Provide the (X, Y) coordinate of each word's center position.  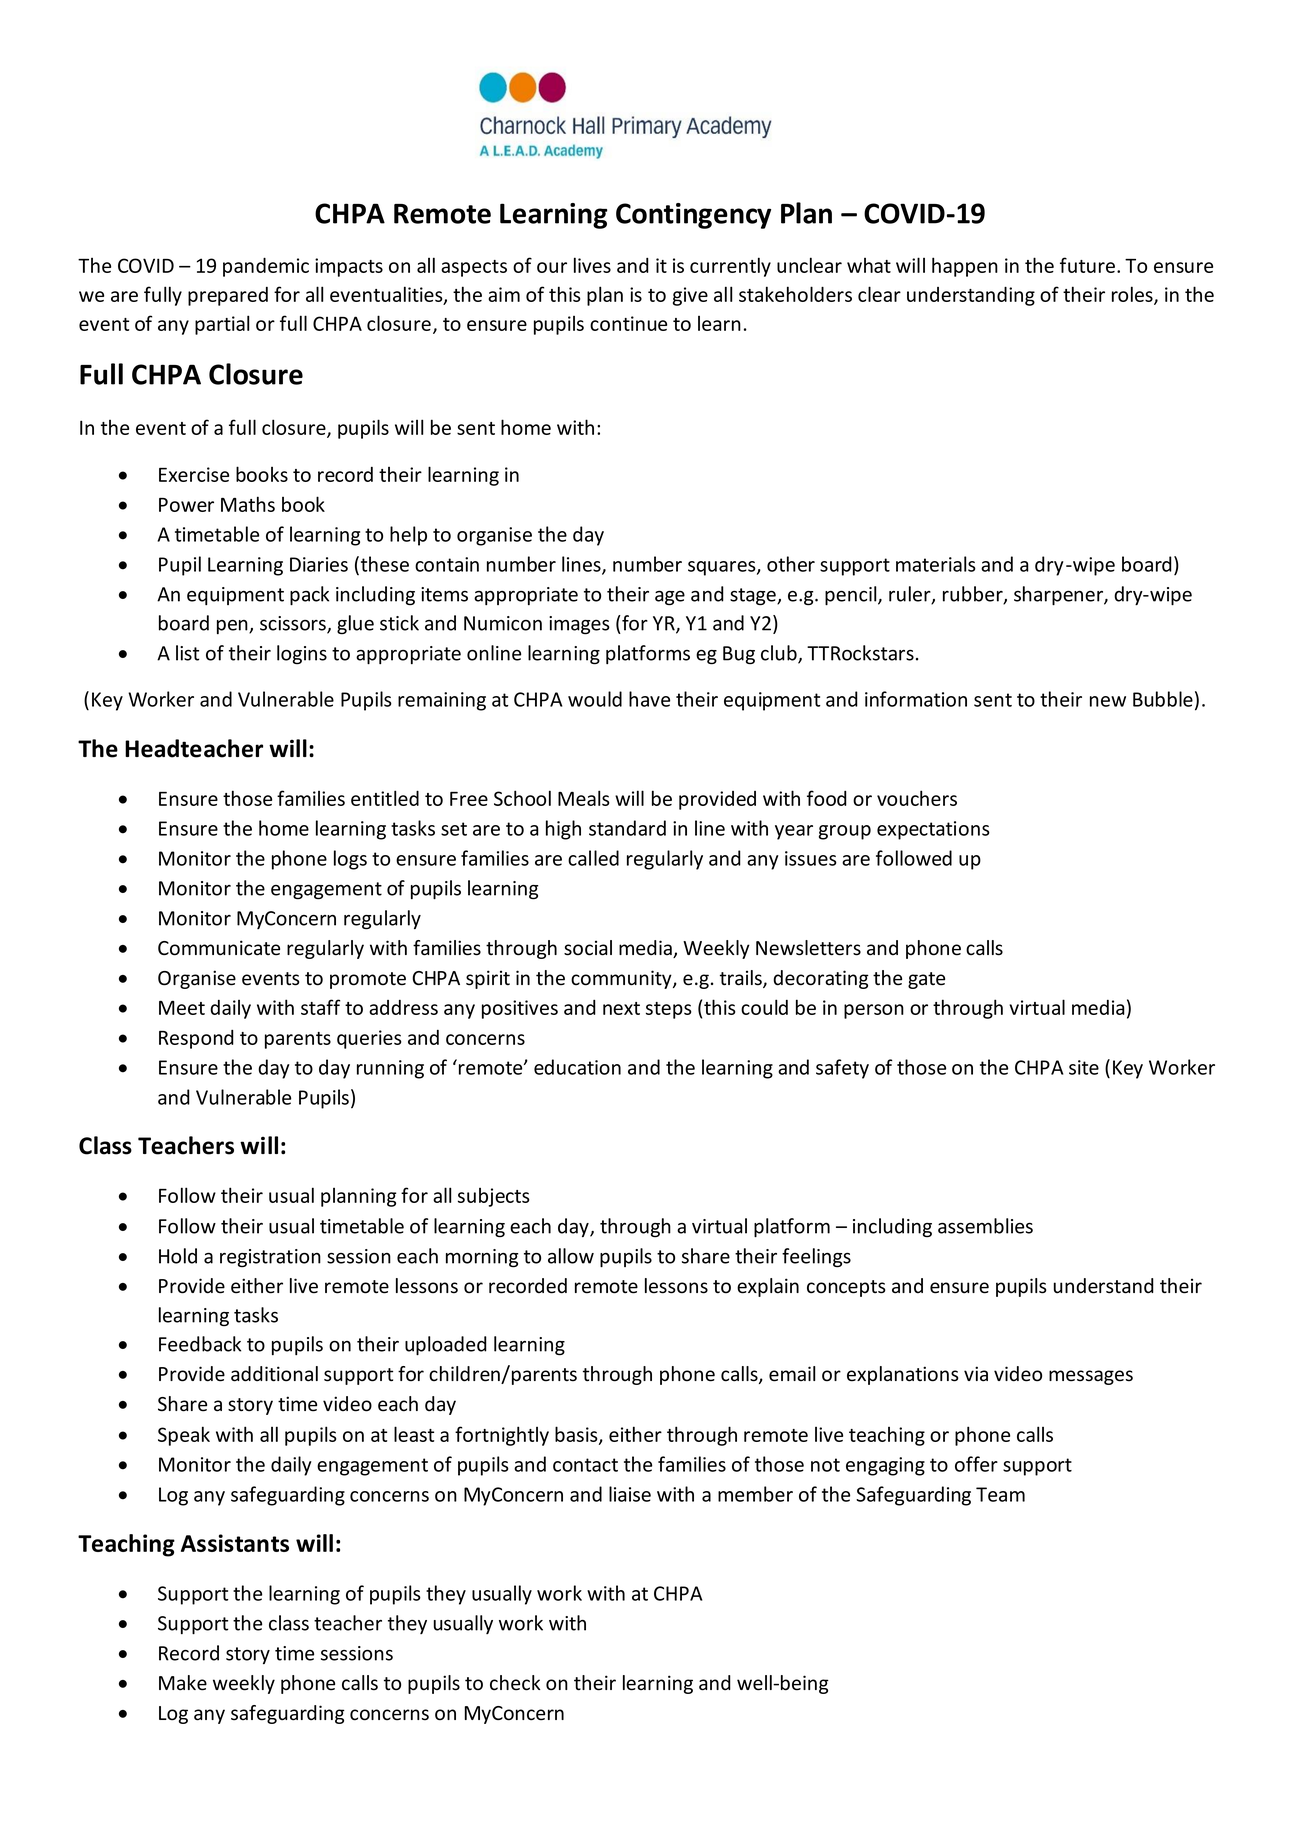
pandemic (266, 267)
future (1089, 265)
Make (183, 1683)
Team (1000, 1494)
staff (320, 1007)
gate (926, 980)
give (690, 296)
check (515, 1683)
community (622, 979)
